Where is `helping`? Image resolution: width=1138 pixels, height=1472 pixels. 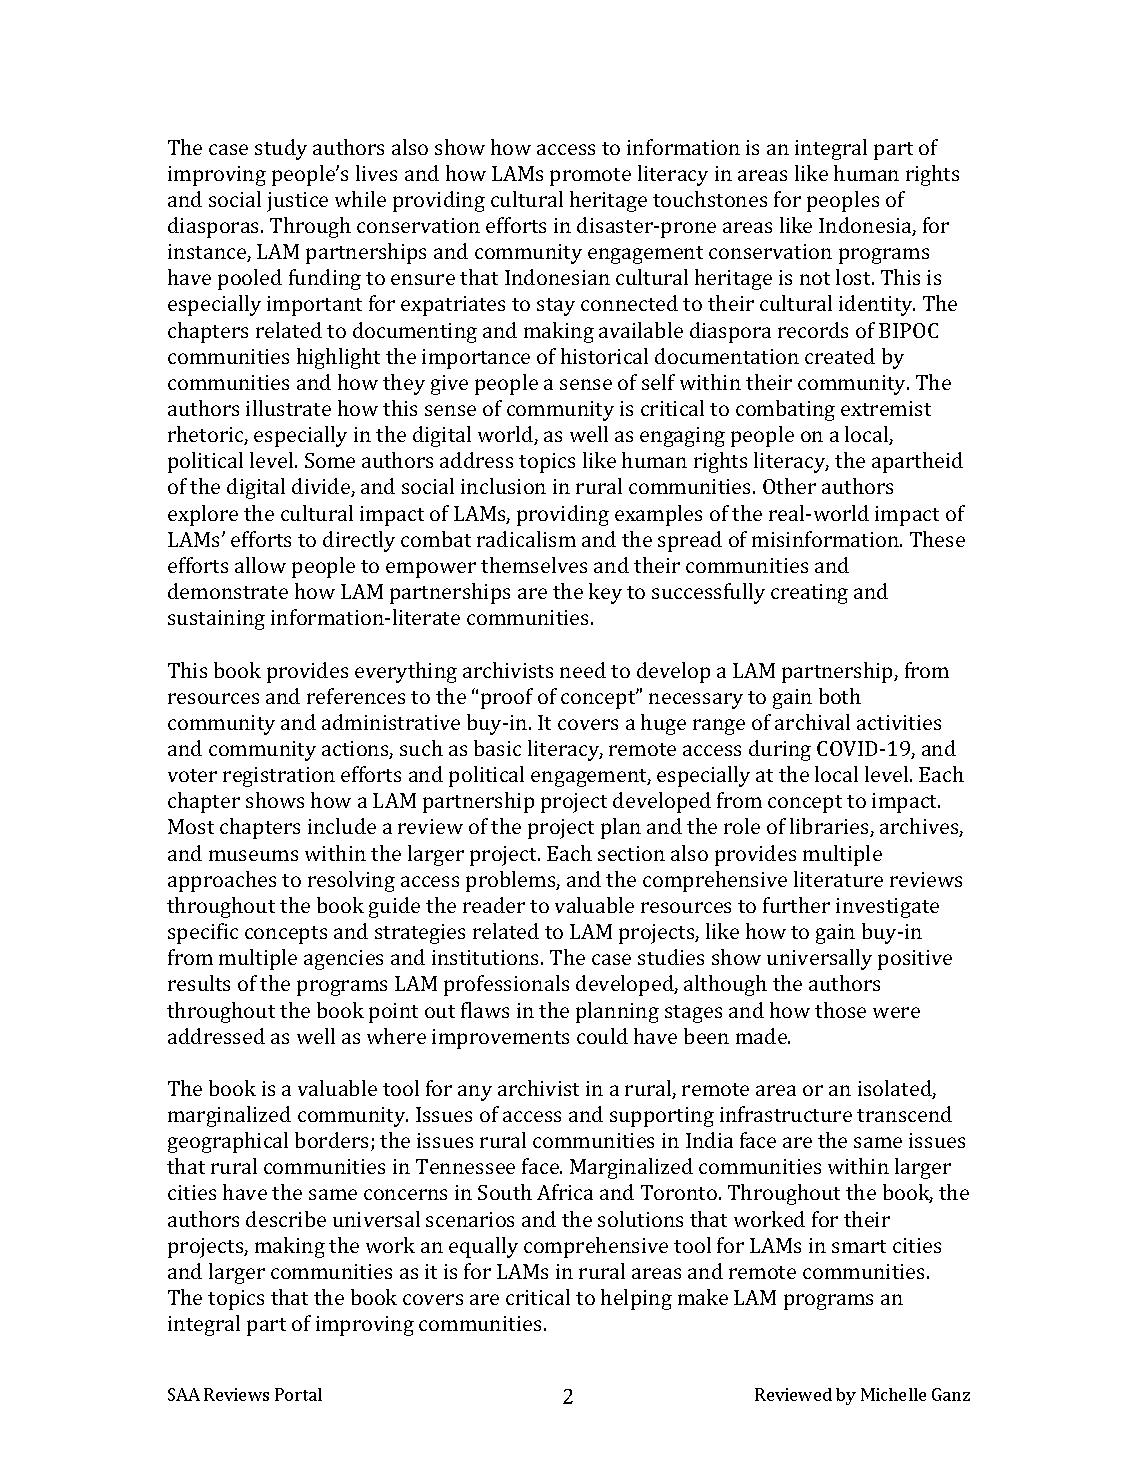
helping is located at coordinates (636, 1299).
